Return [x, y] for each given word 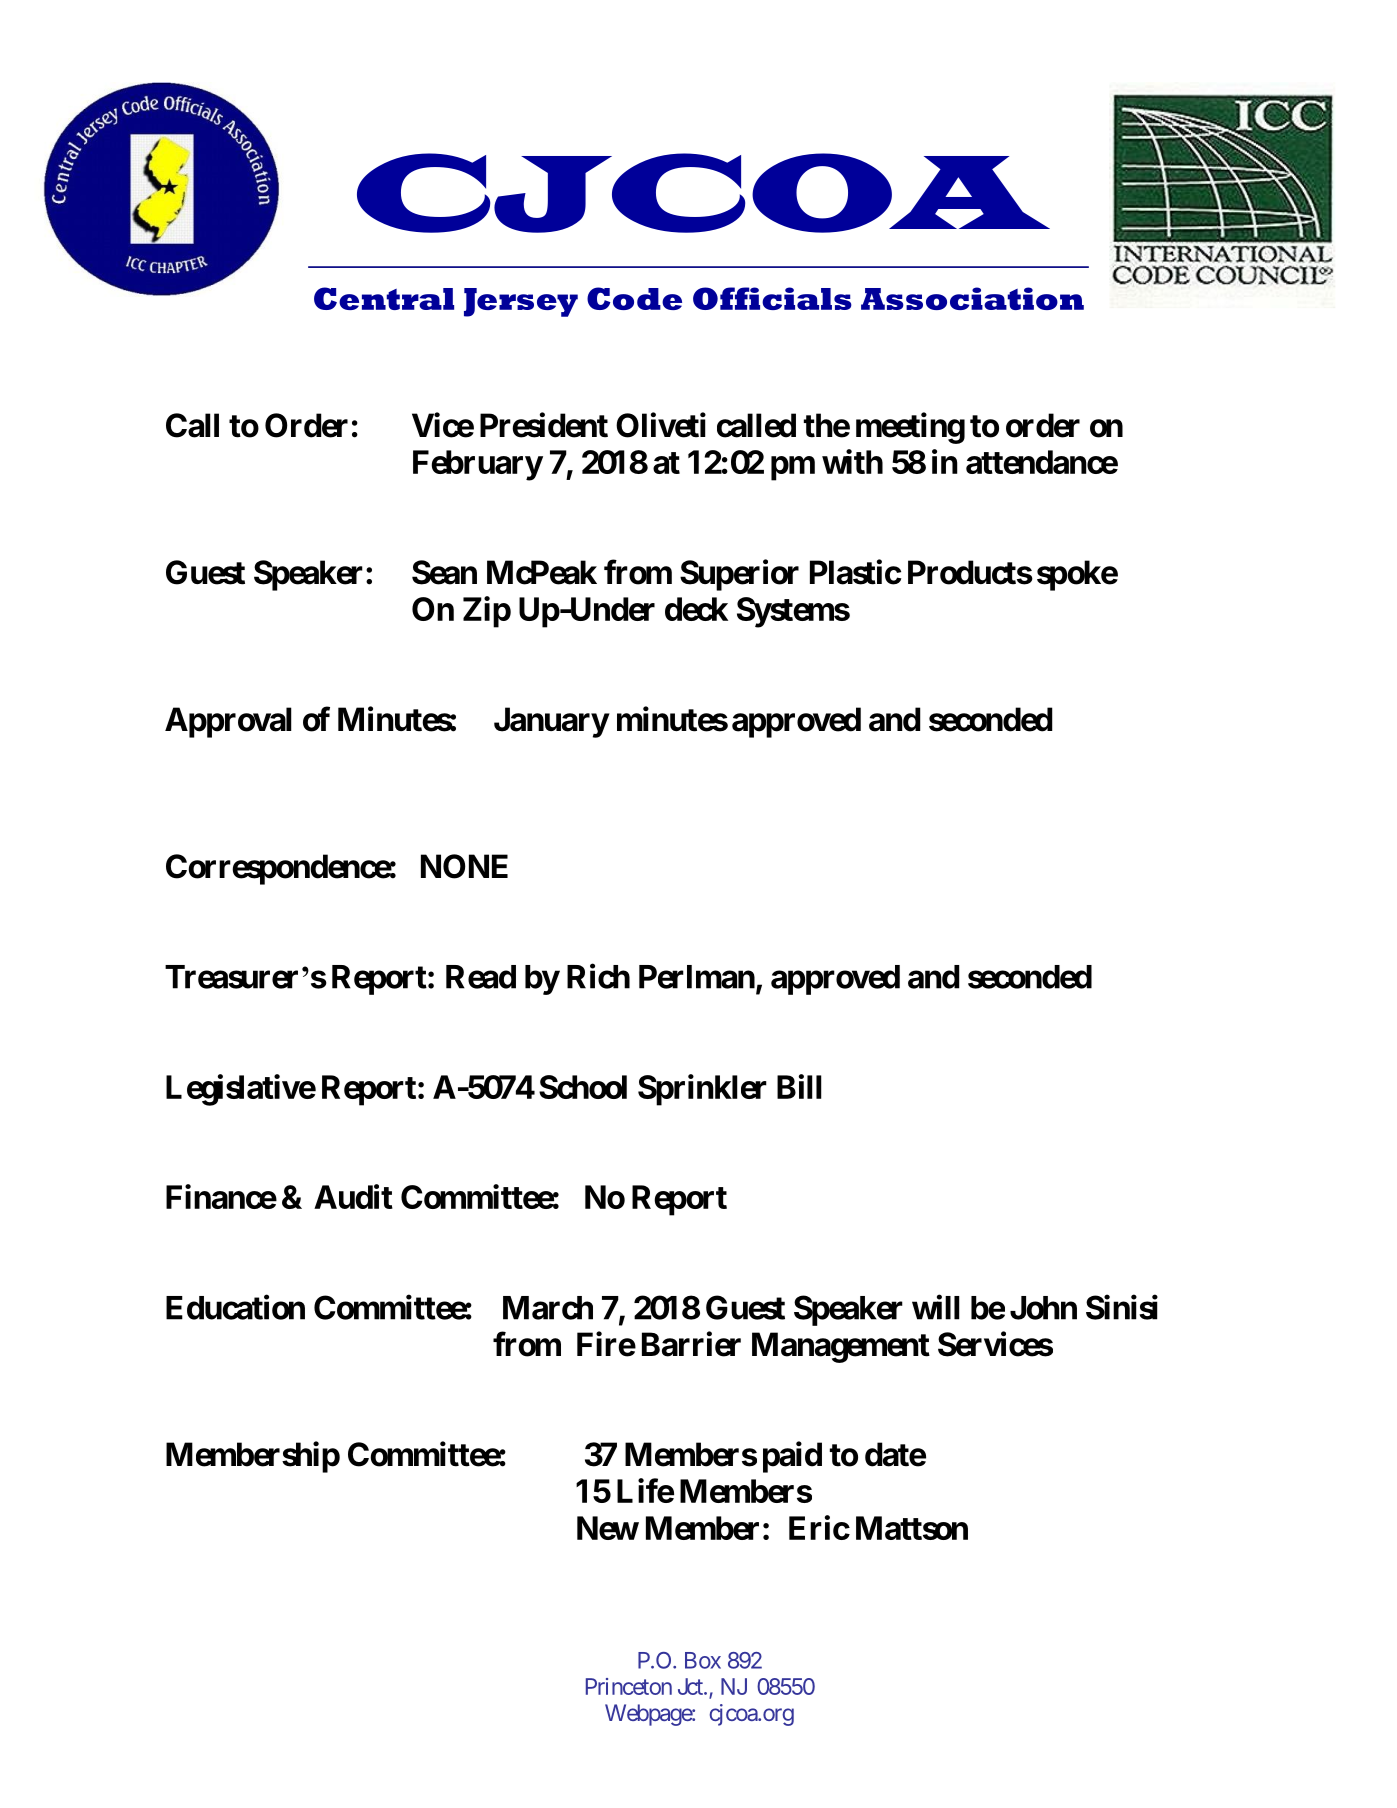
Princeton [629, 1686]
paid [792, 1457]
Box [703, 1660]
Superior [739, 575]
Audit [353, 1196]
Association [972, 298]
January [551, 722]
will [936, 1307]
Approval [228, 722]
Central [384, 298]
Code [634, 298]
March [548, 1308]
